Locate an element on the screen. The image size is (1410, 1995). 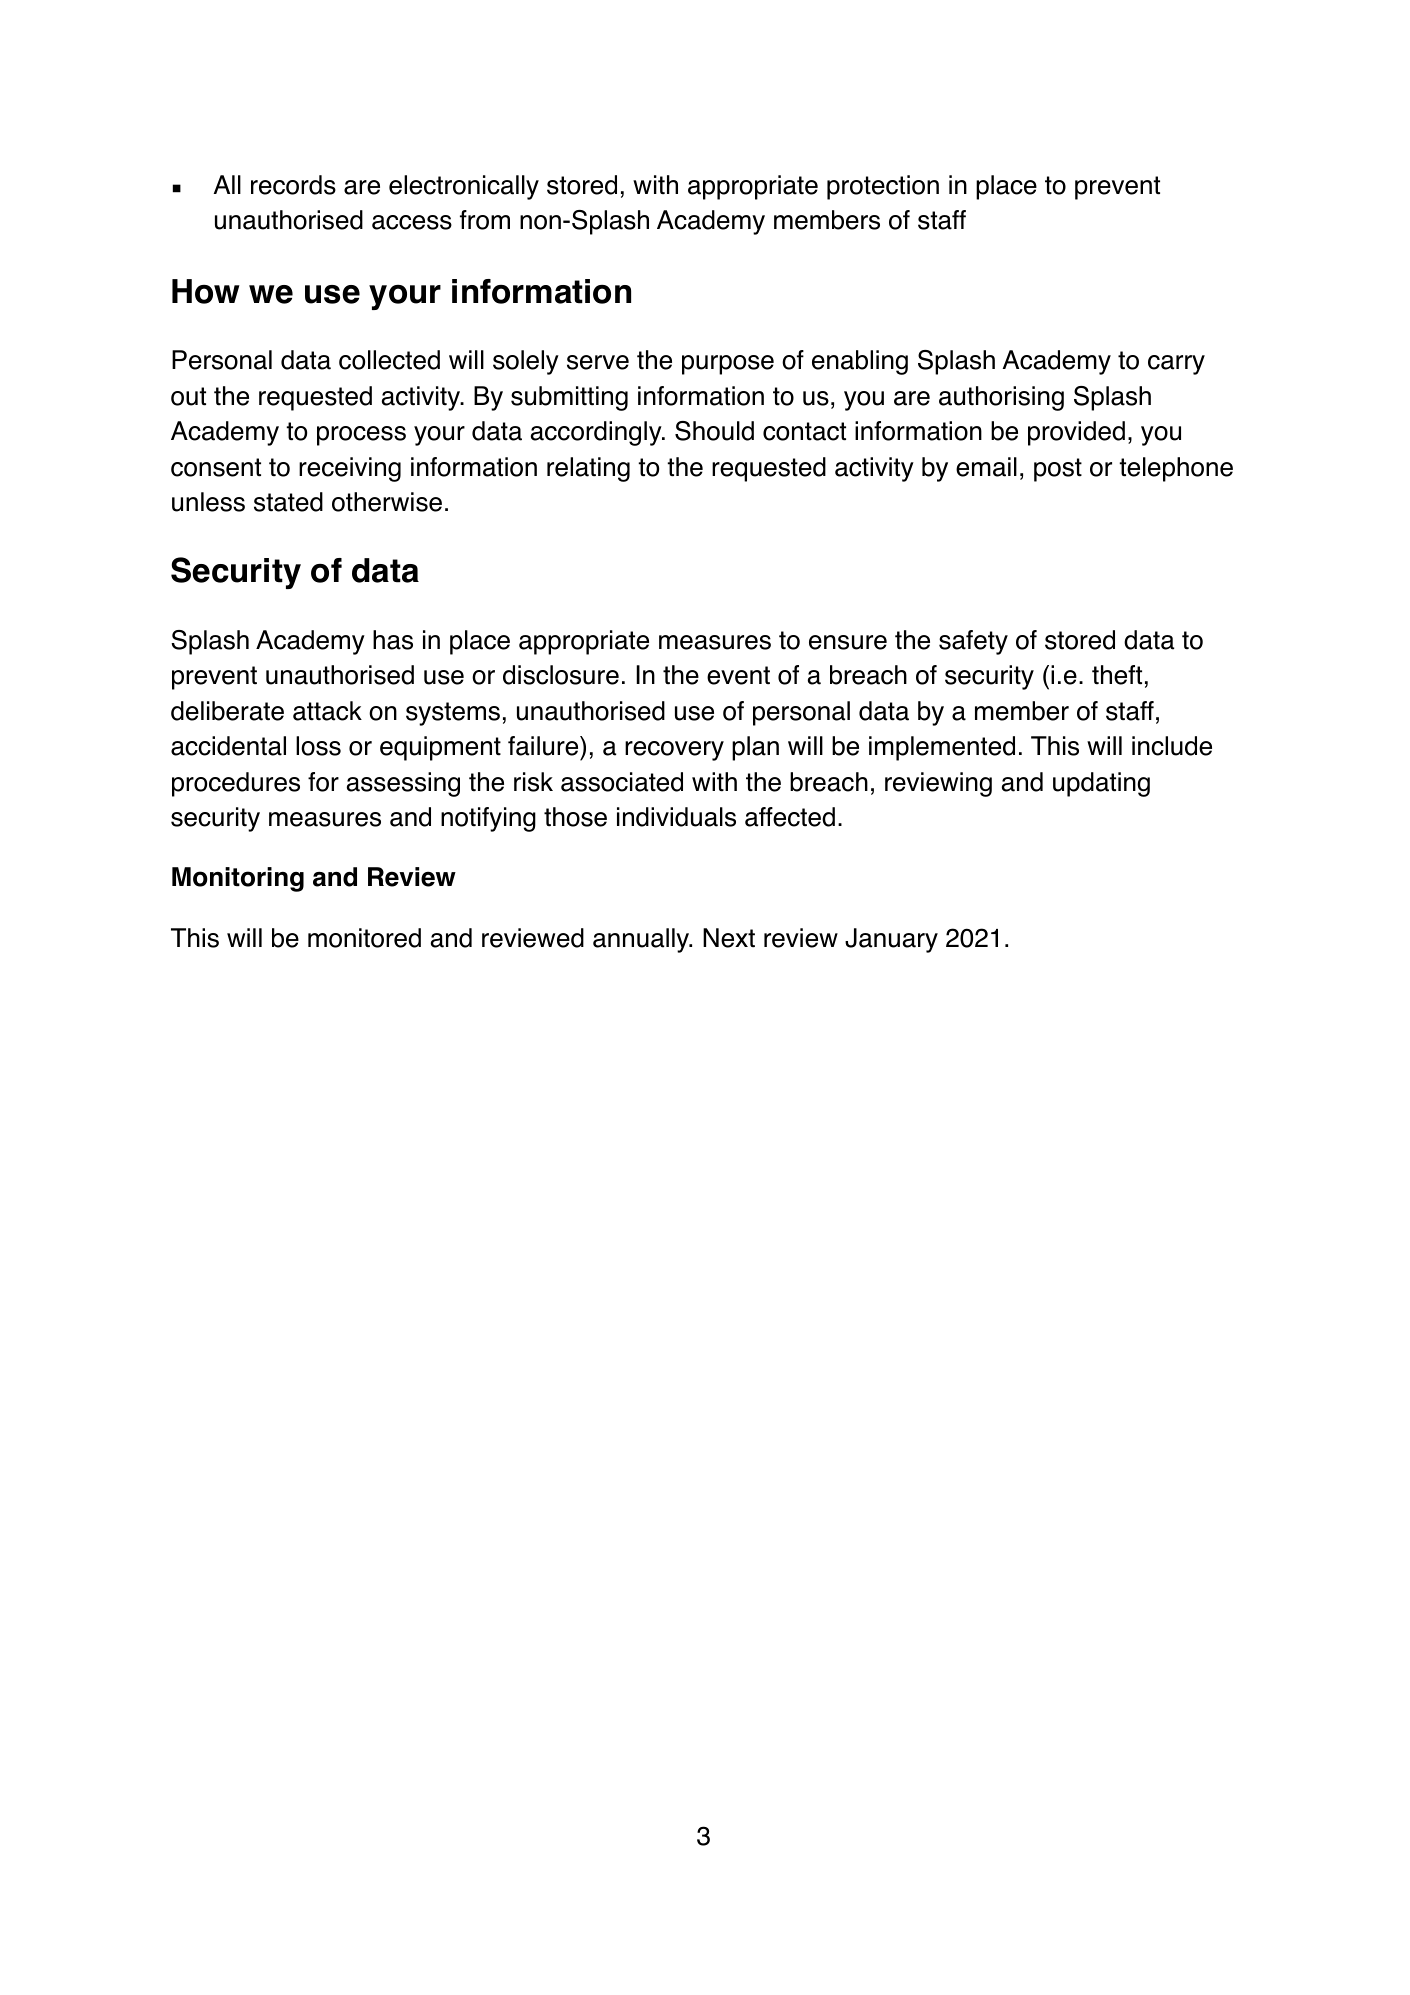
protection is located at coordinates (883, 187).
